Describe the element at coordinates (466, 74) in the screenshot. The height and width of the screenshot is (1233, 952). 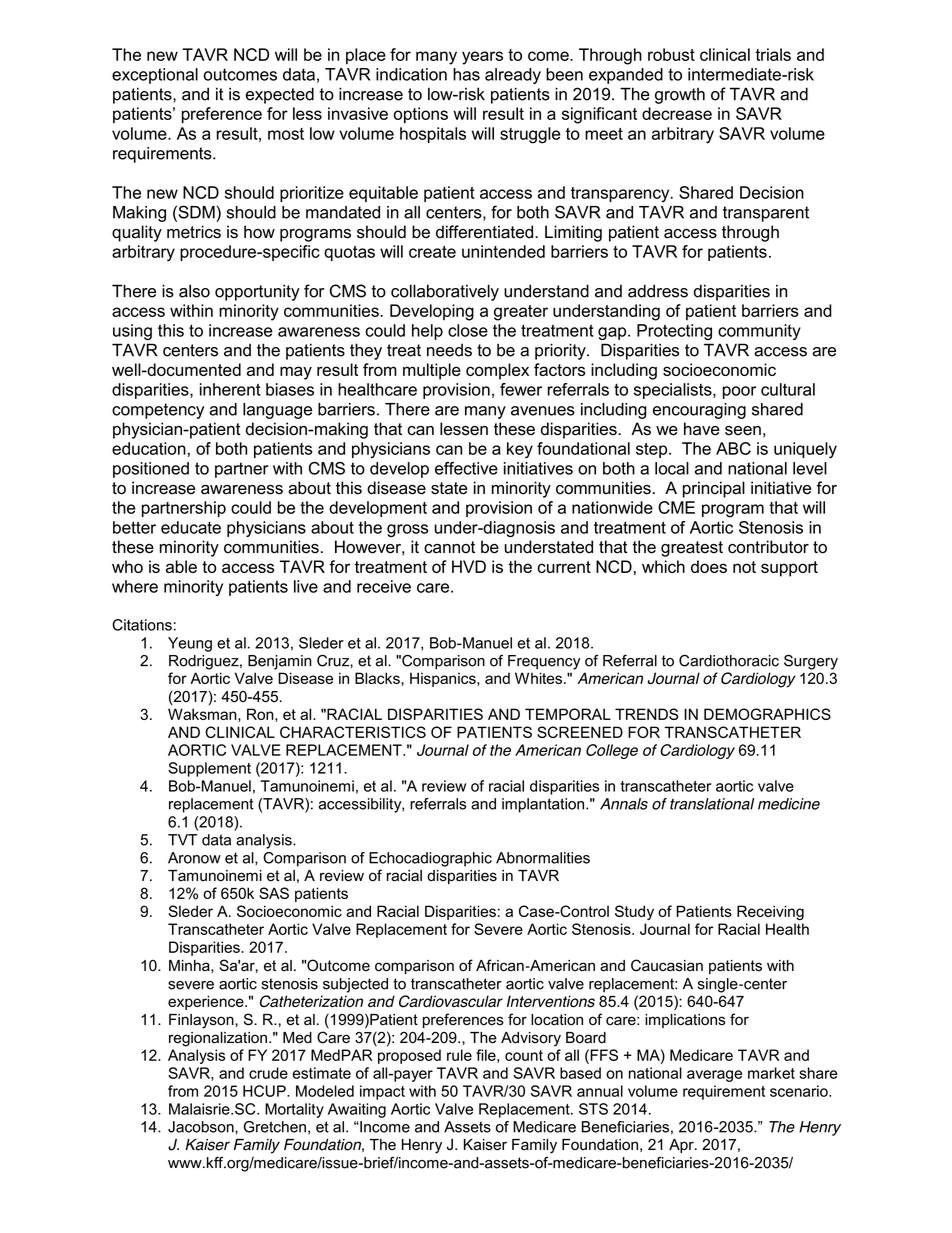
I see `has` at that location.
